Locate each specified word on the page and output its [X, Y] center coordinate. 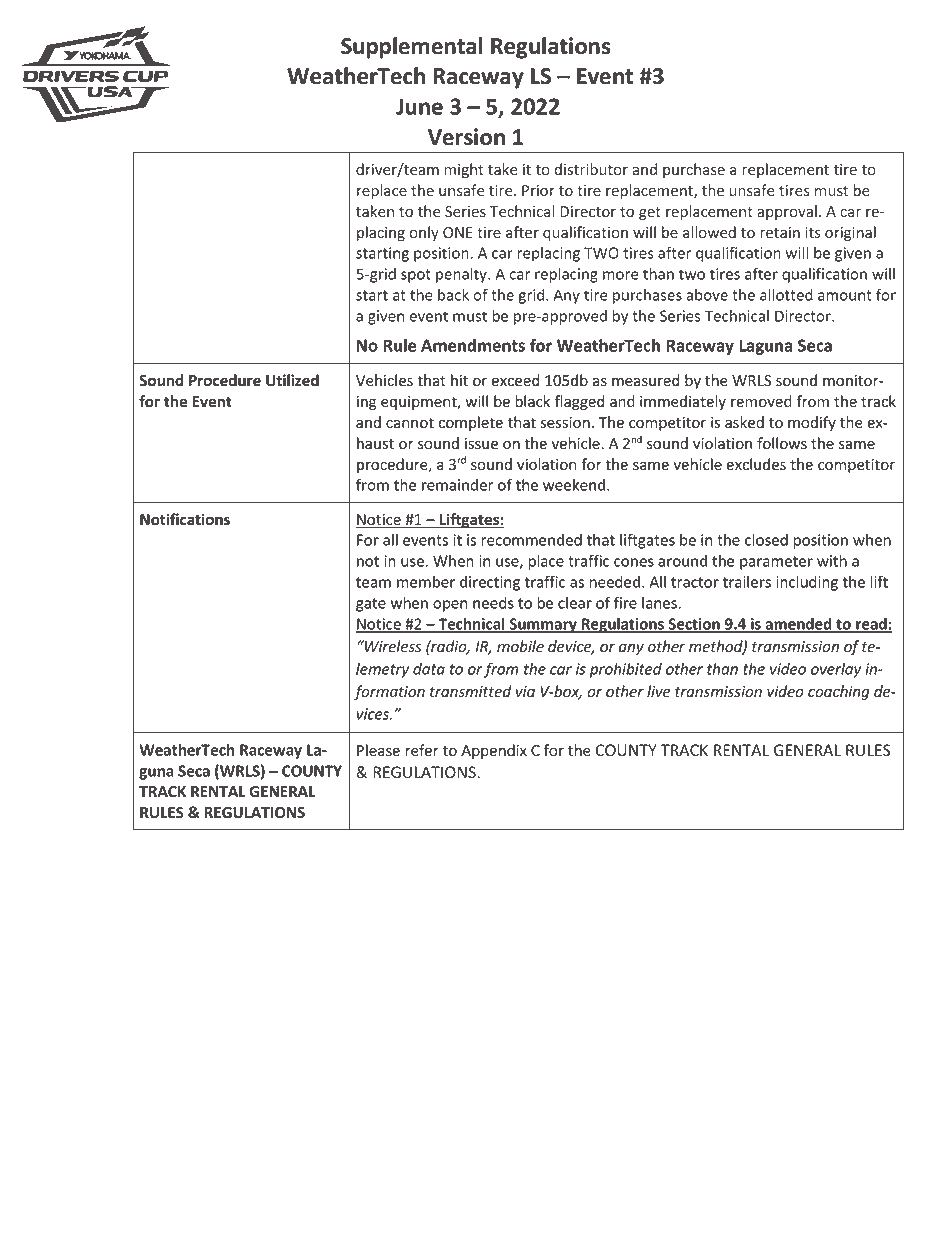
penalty [462, 275]
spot [416, 276]
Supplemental [411, 48]
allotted [786, 295]
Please [378, 750]
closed [766, 539]
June [419, 106]
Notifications [185, 519]
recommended [532, 540]
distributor [591, 169]
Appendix [494, 751]
